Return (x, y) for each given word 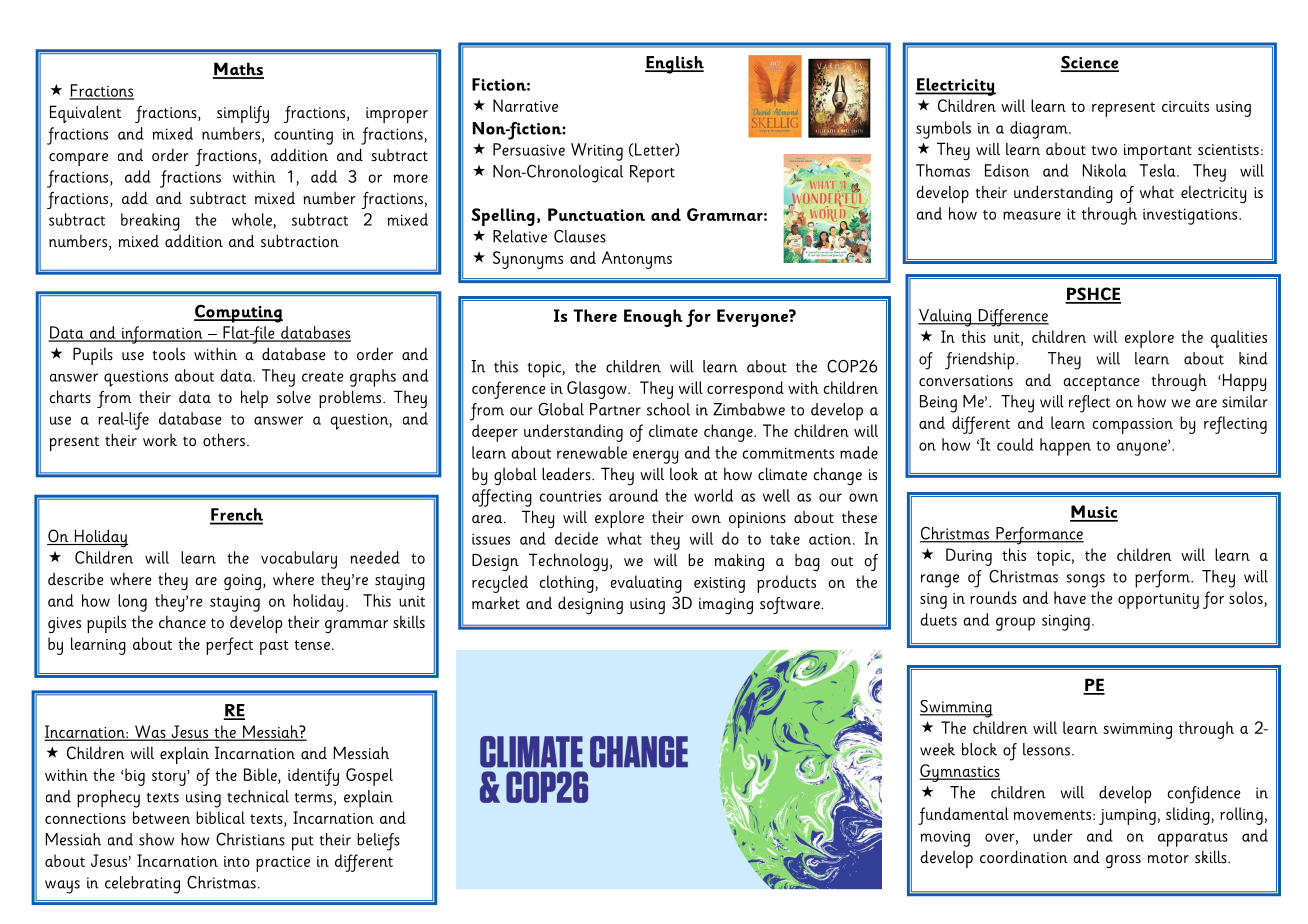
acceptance (1101, 383)
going (242, 582)
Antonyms (637, 260)
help (254, 399)
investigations (1191, 216)
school (668, 409)
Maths (238, 70)
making (739, 562)
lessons (1046, 749)
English (674, 65)
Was (150, 732)
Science (1090, 63)
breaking (150, 222)
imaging (726, 606)
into (237, 861)
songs (1085, 581)
